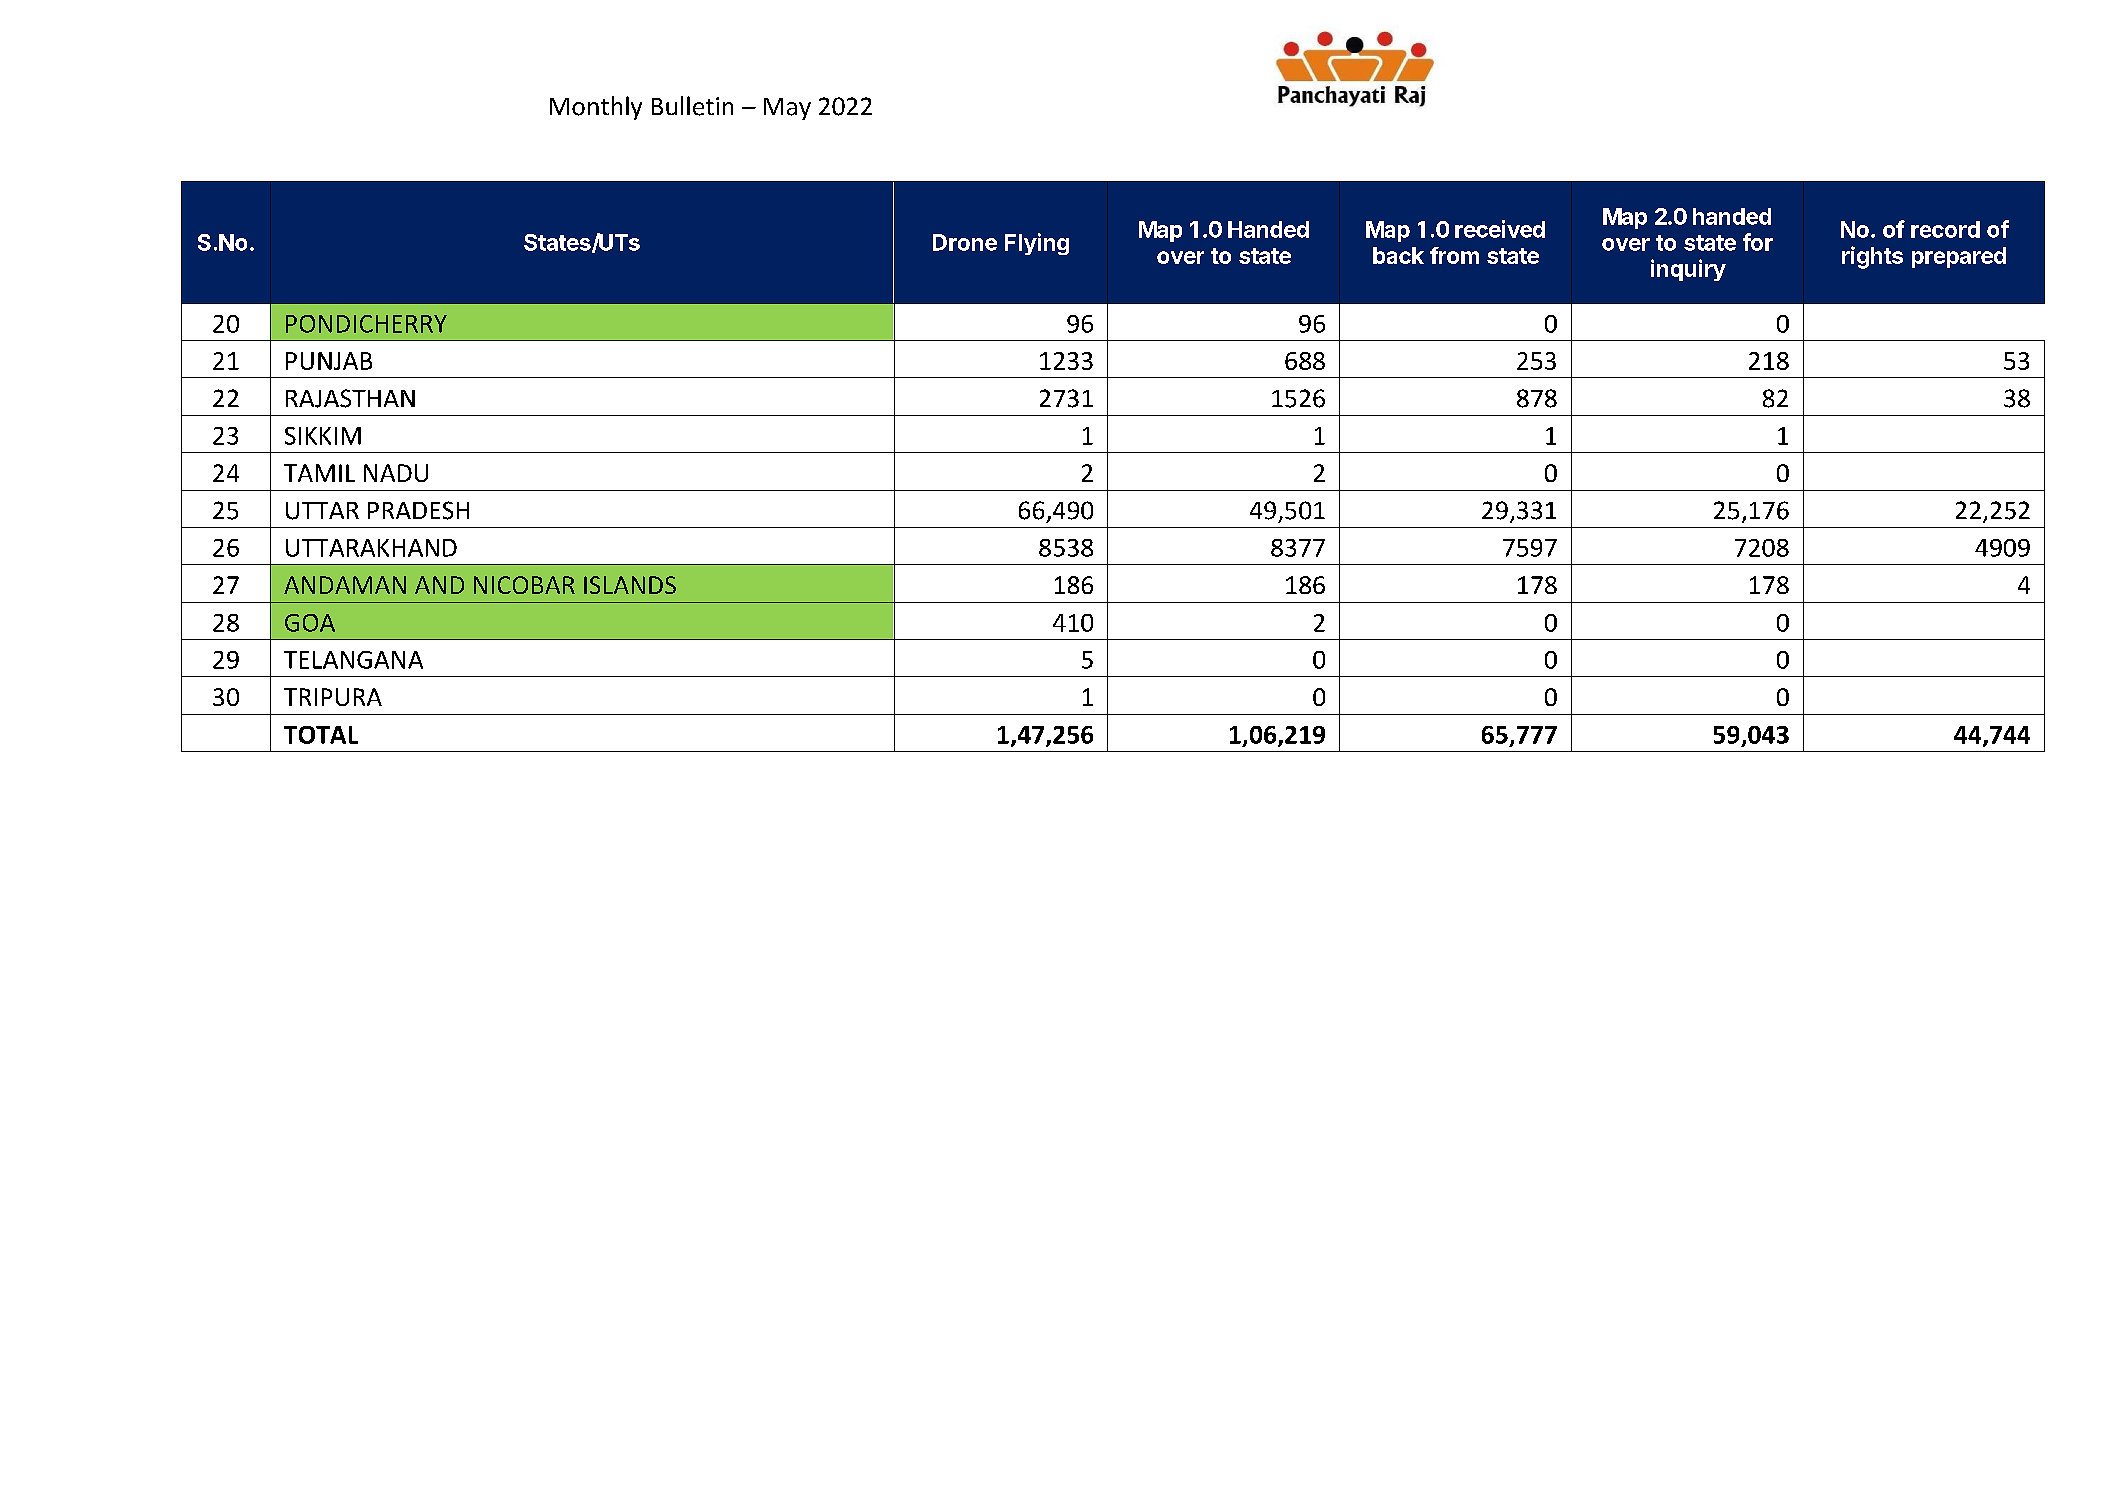  What do you see at coordinates (1037, 244) in the page?
I see `Flying` at bounding box center [1037, 244].
